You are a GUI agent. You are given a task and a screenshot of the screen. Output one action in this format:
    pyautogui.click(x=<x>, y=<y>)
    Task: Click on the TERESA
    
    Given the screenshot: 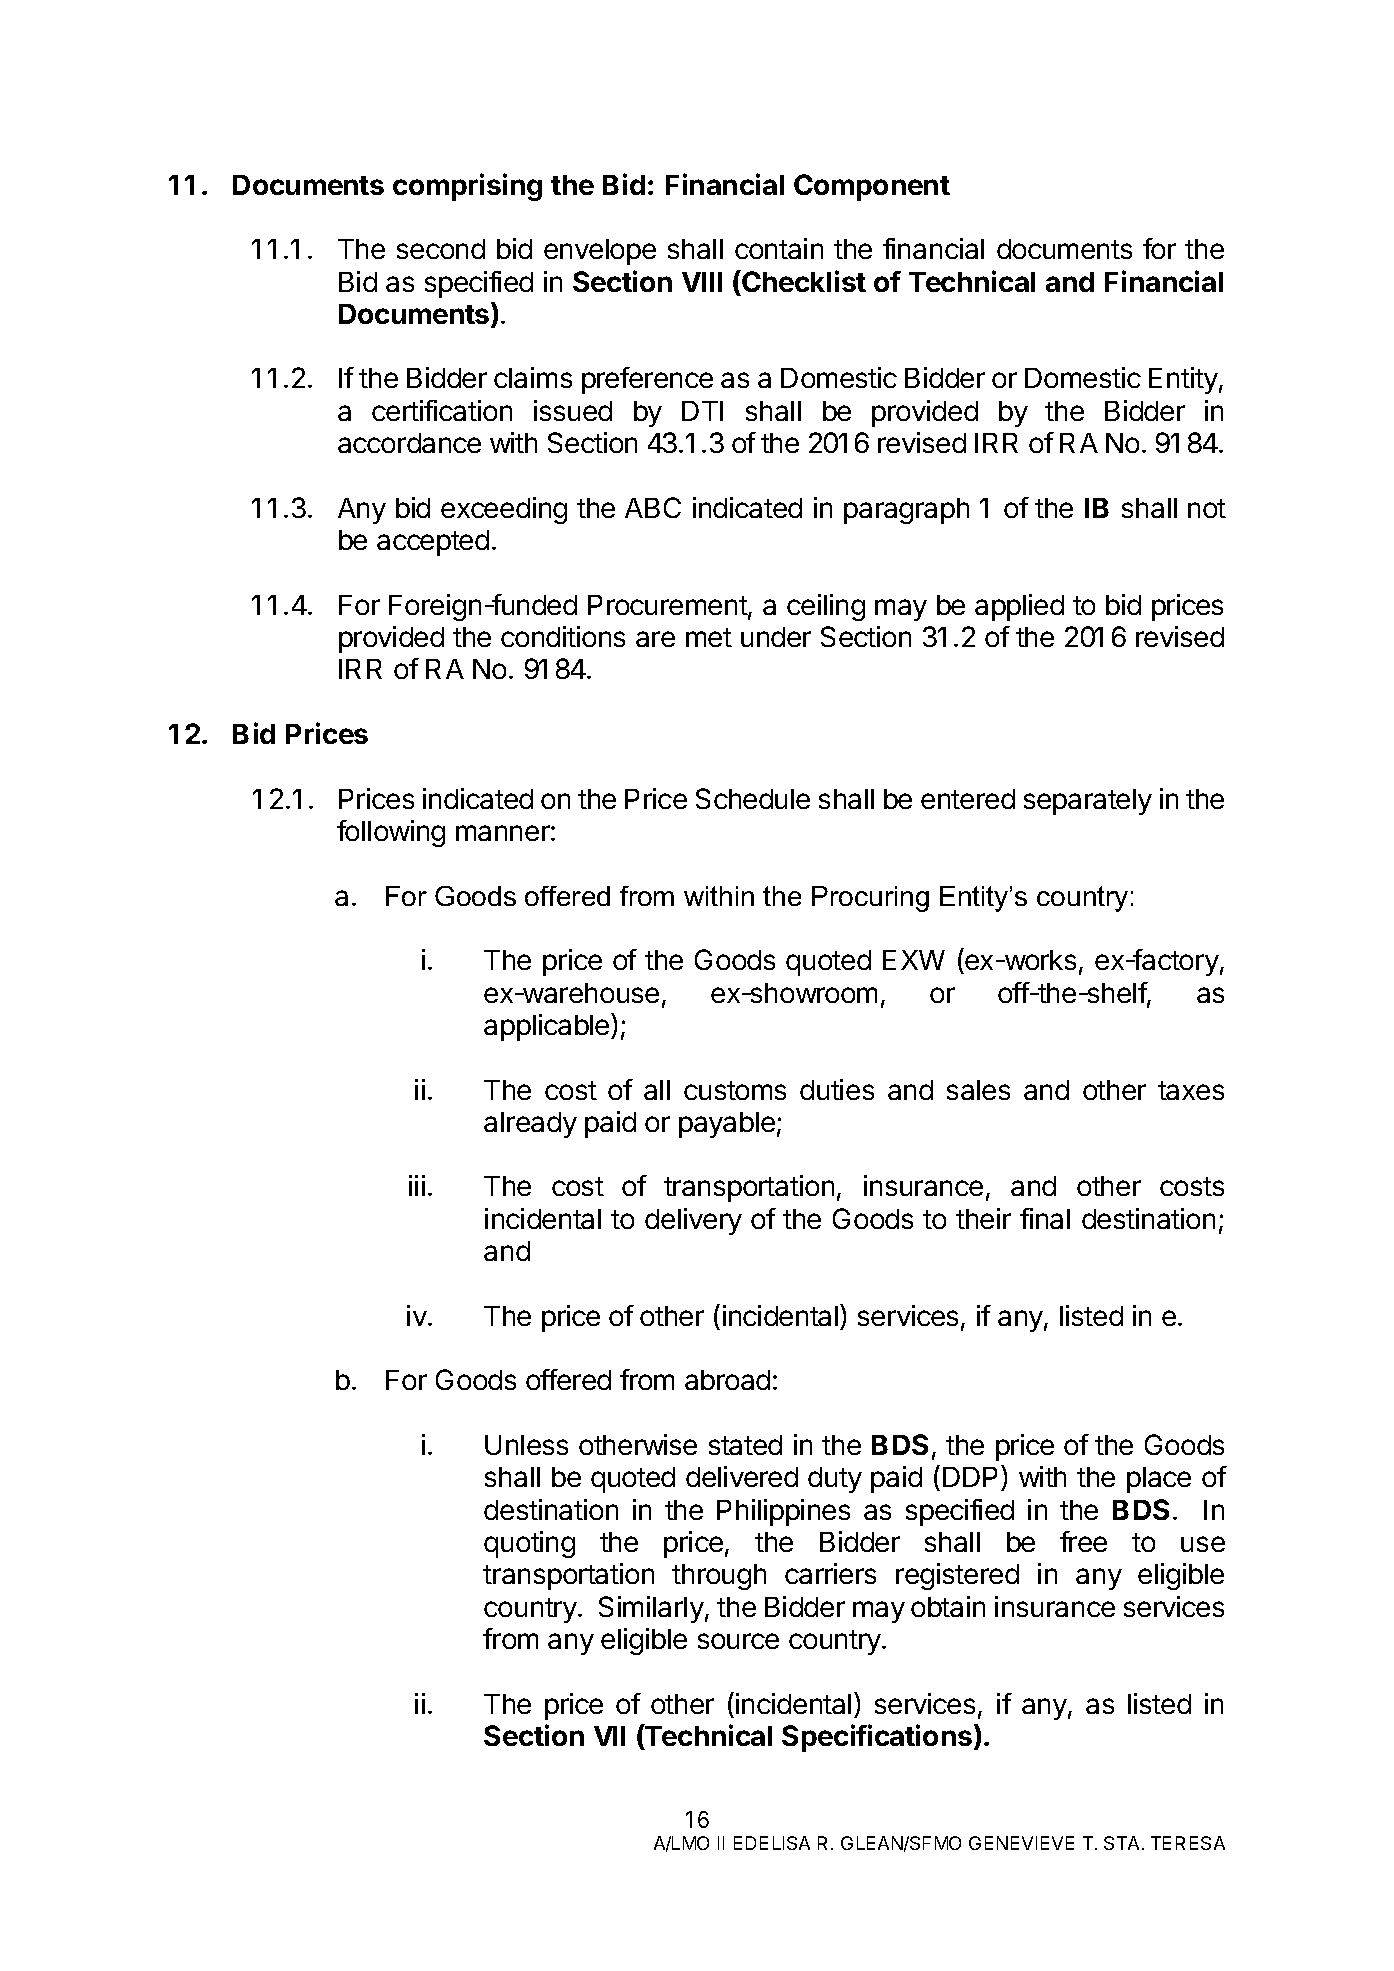 What is the action you would take?
    pyautogui.click(x=1188, y=1843)
